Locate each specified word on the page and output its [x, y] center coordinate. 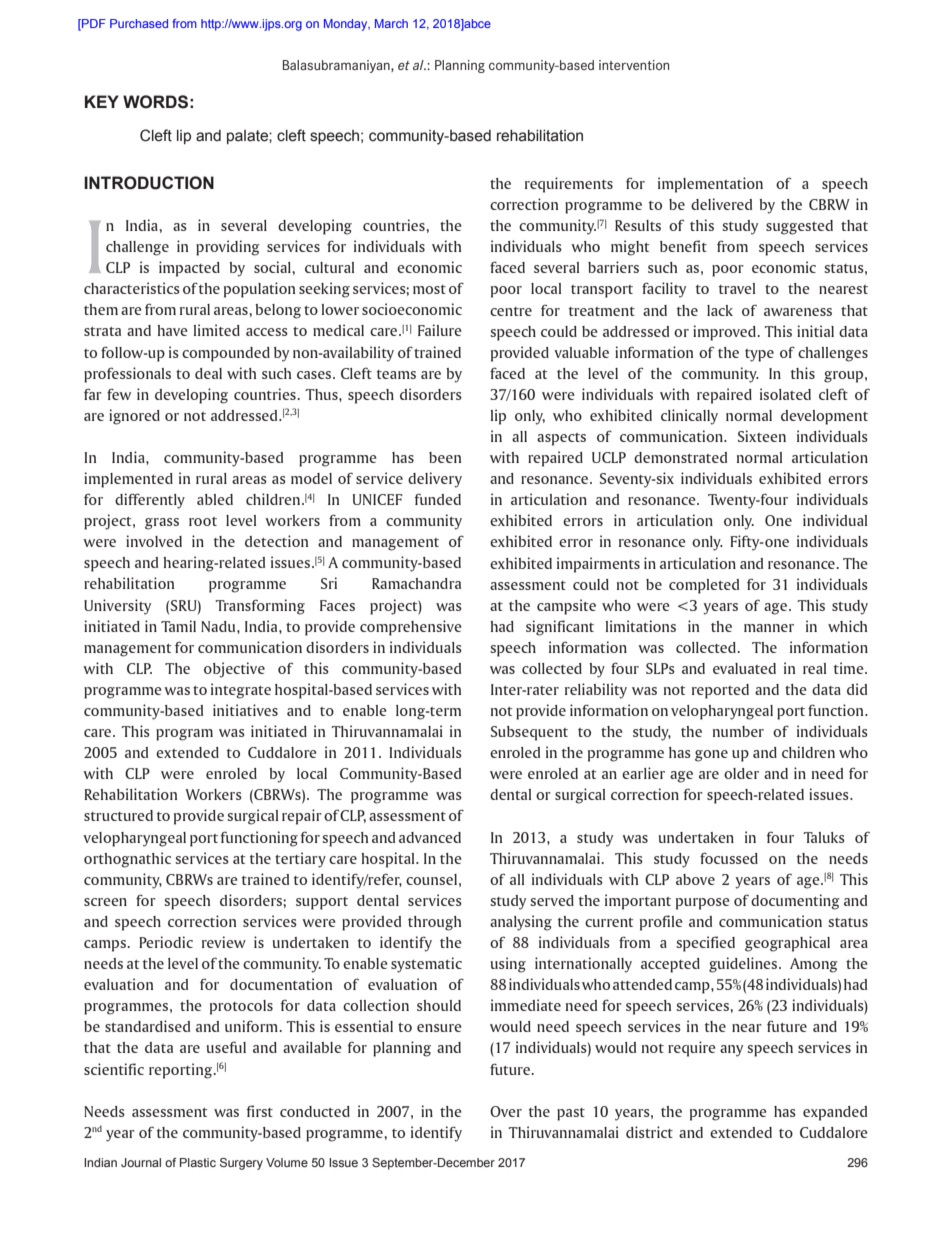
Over [506, 1111]
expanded [835, 1113]
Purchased [139, 23]
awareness [798, 312]
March [391, 23]
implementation [710, 185]
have [172, 330]
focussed [729, 858]
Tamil [178, 626]
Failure [440, 330]
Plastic [198, 1162]
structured [118, 815]
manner [769, 628]
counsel [431, 879]
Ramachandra [416, 583]
